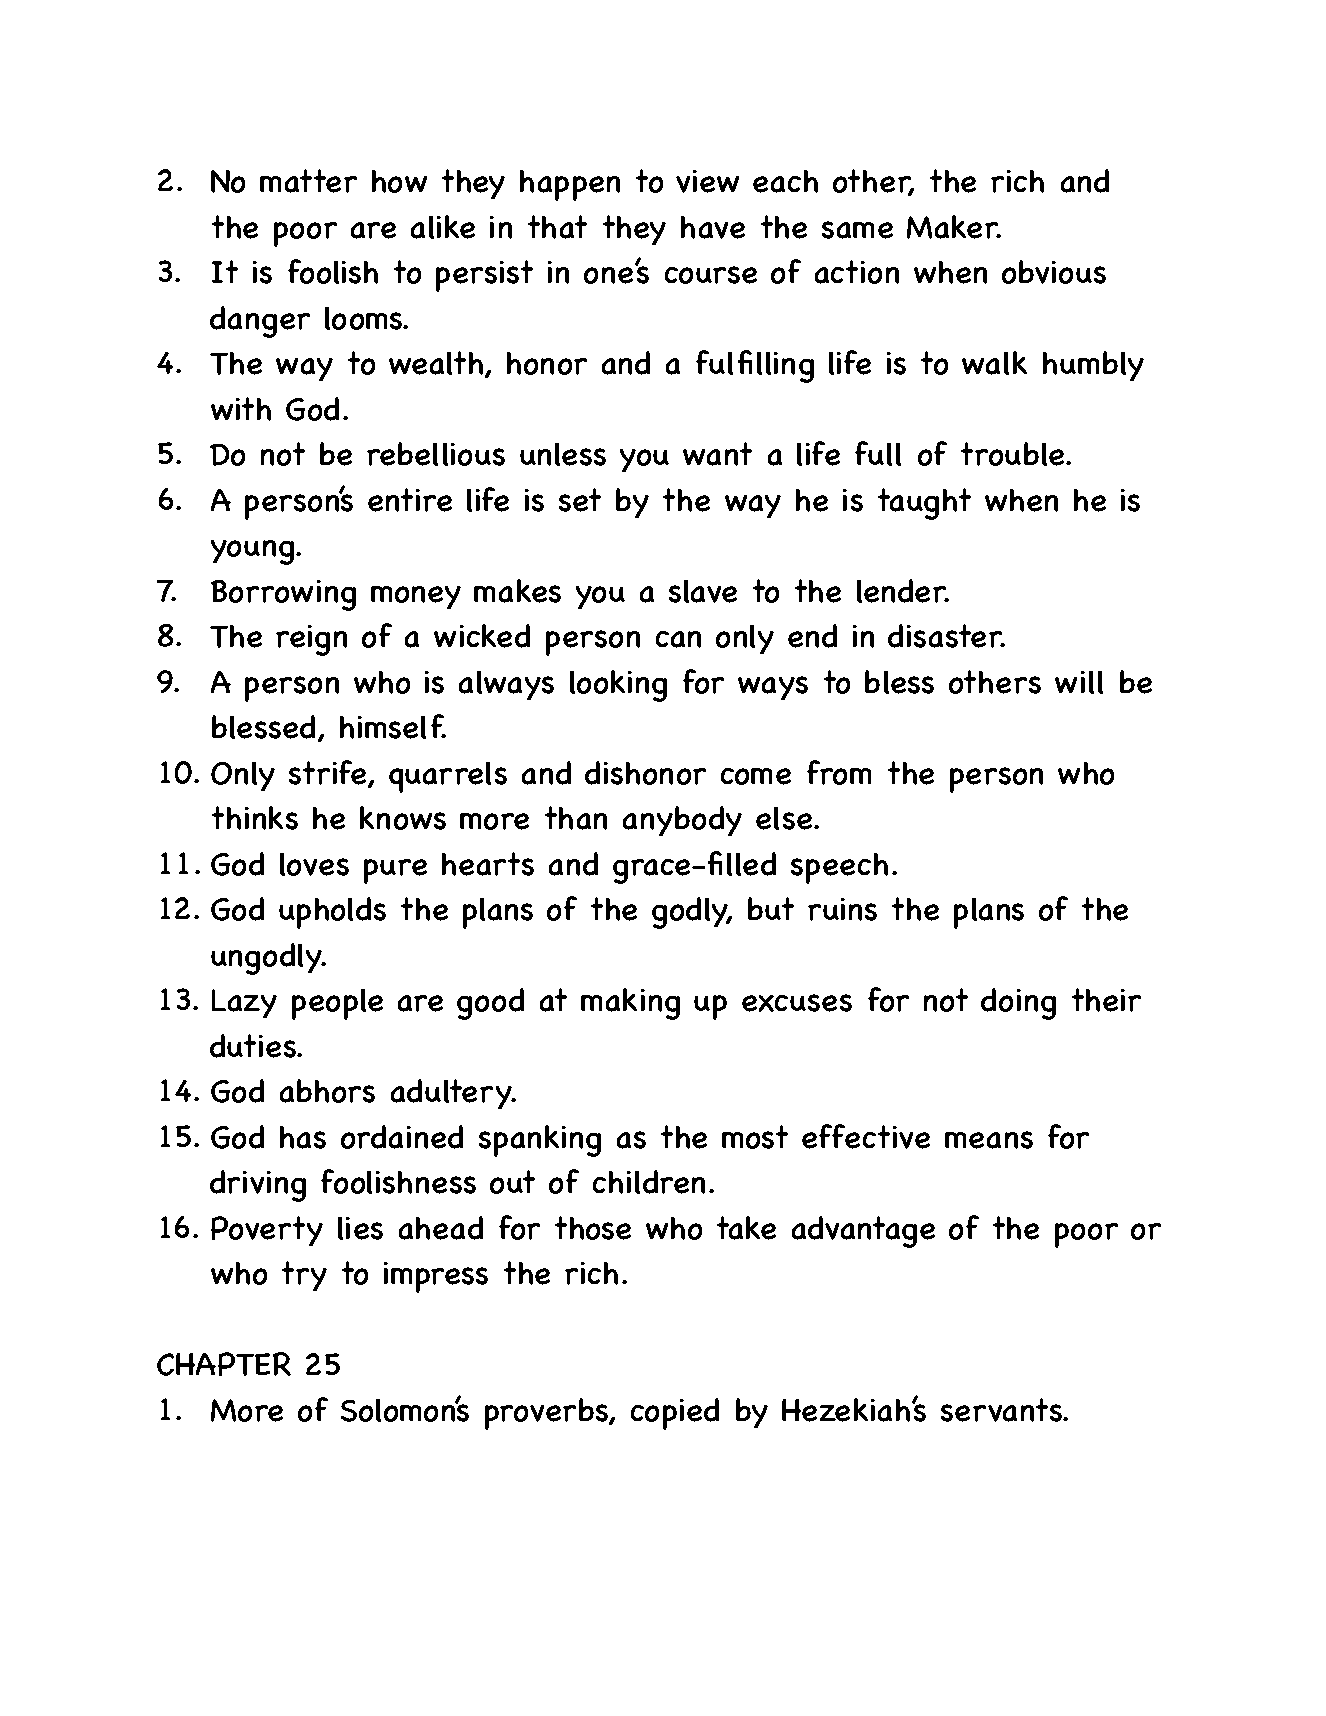 The height and width of the screenshot is (1716, 1326). I want to click on anybody, so click(682, 821).
